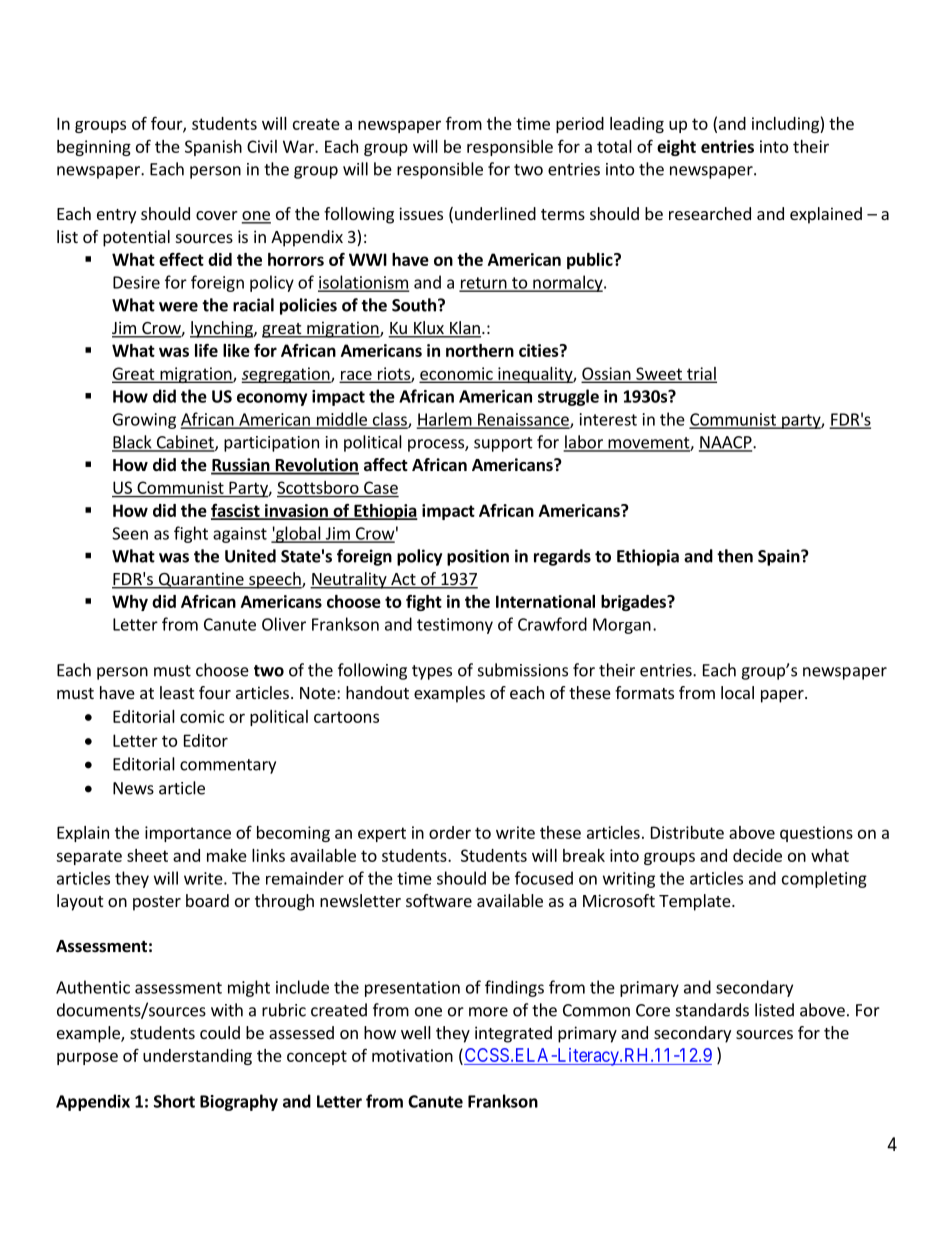  Describe the element at coordinates (197, 1057) in the page. I see `understanding` at that location.
